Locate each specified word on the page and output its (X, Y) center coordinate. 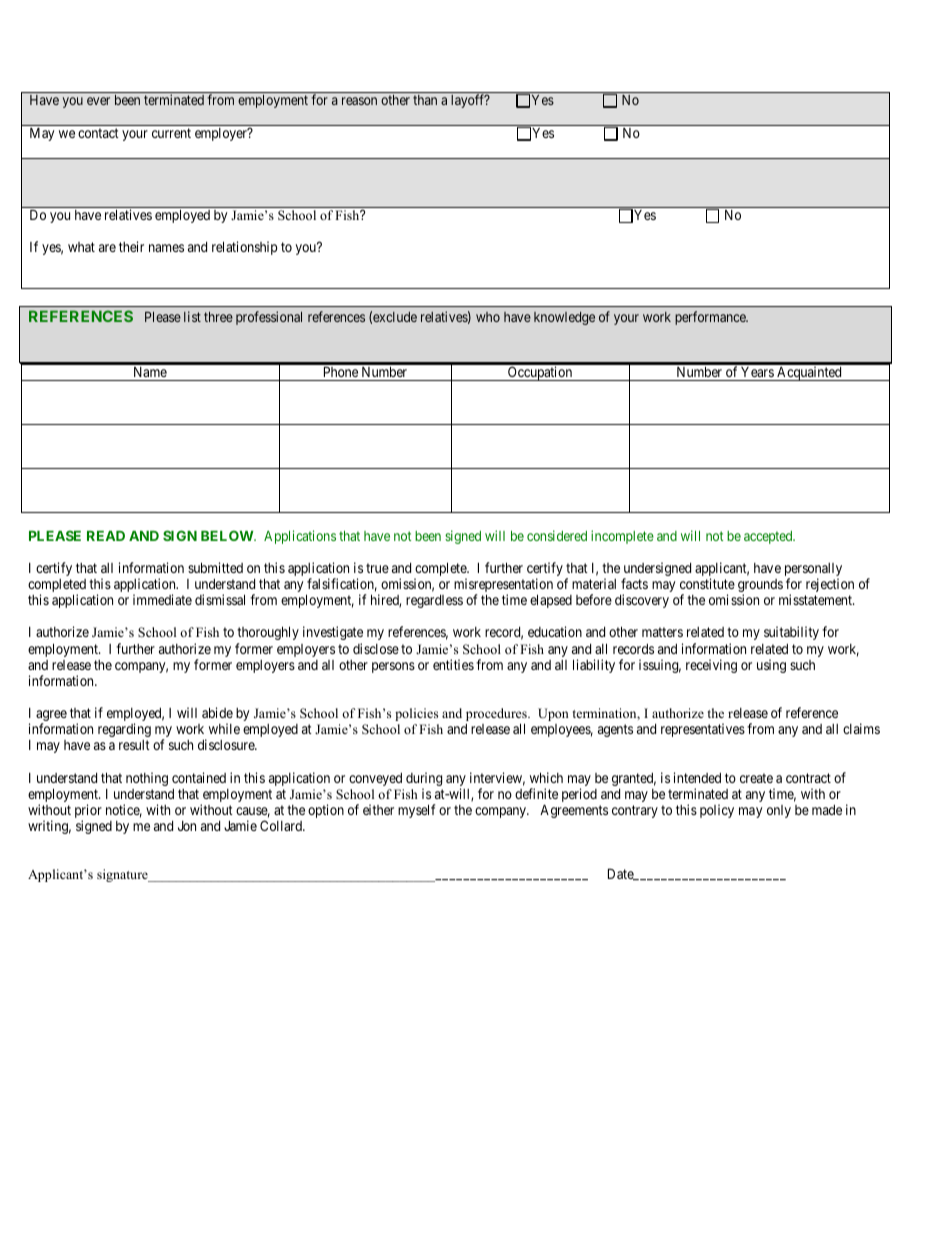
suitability (791, 633)
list (192, 316)
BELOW (228, 535)
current (171, 133)
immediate (162, 599)
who (488, 317)
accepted (769, 537)
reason (359, 101)
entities (453, 664)
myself (416, 811)
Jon (187, 826)
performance (711, 318)
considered (557, 535)
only (779, 811)
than (425, 100)
